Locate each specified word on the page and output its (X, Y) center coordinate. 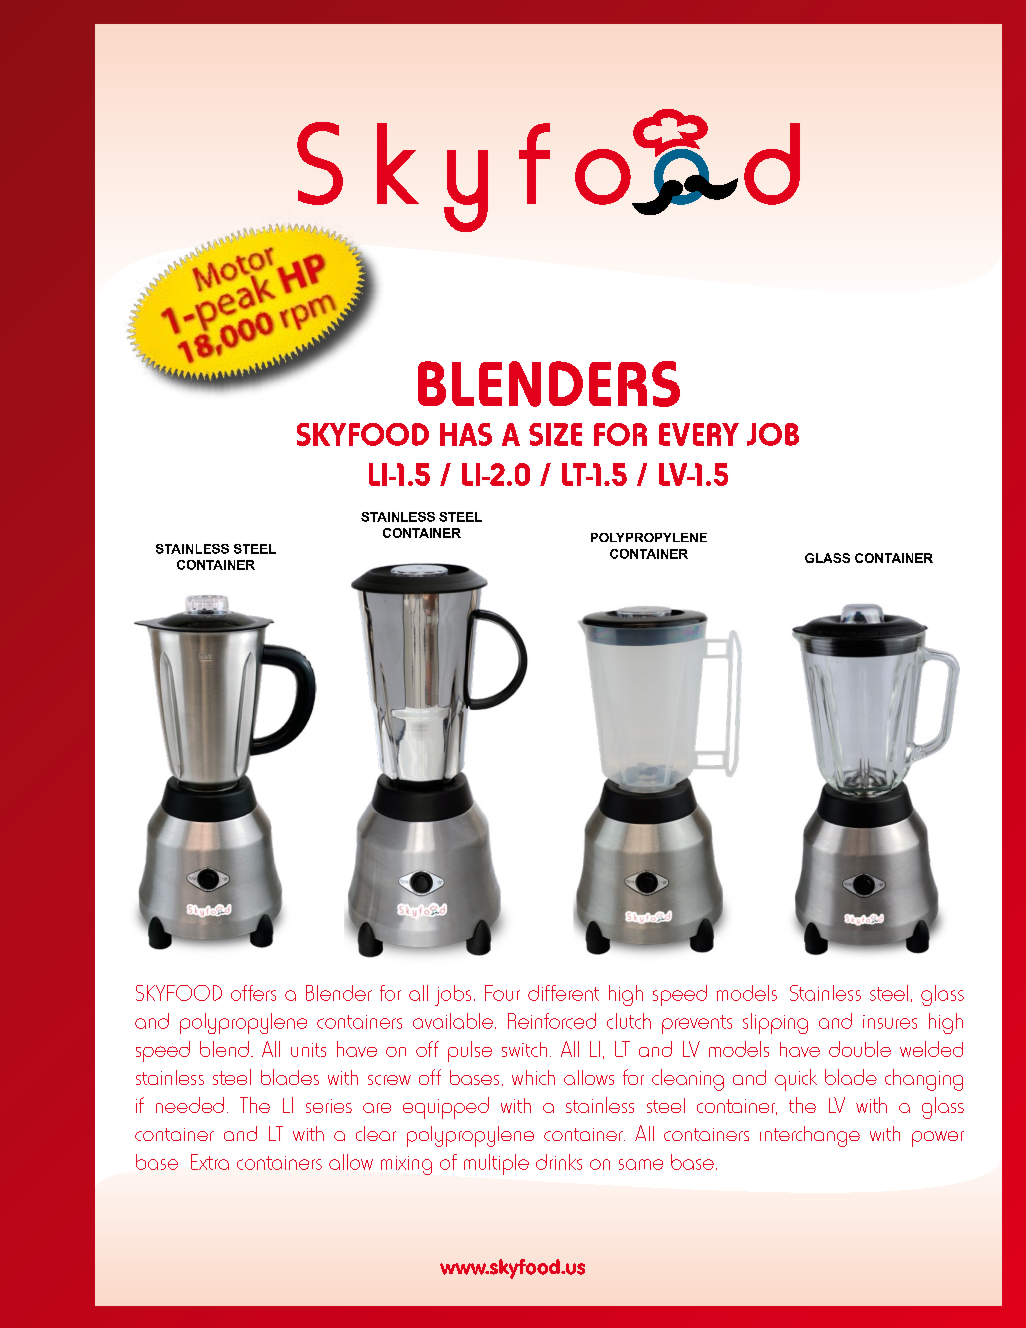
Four (502, 993)
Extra (210, 1162)
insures (890, 1022)
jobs (453, 995)
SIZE (555, 434)
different (563, 993)
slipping (775, 1023)
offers (253, 993)
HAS (466, 434)
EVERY (699, 434)
